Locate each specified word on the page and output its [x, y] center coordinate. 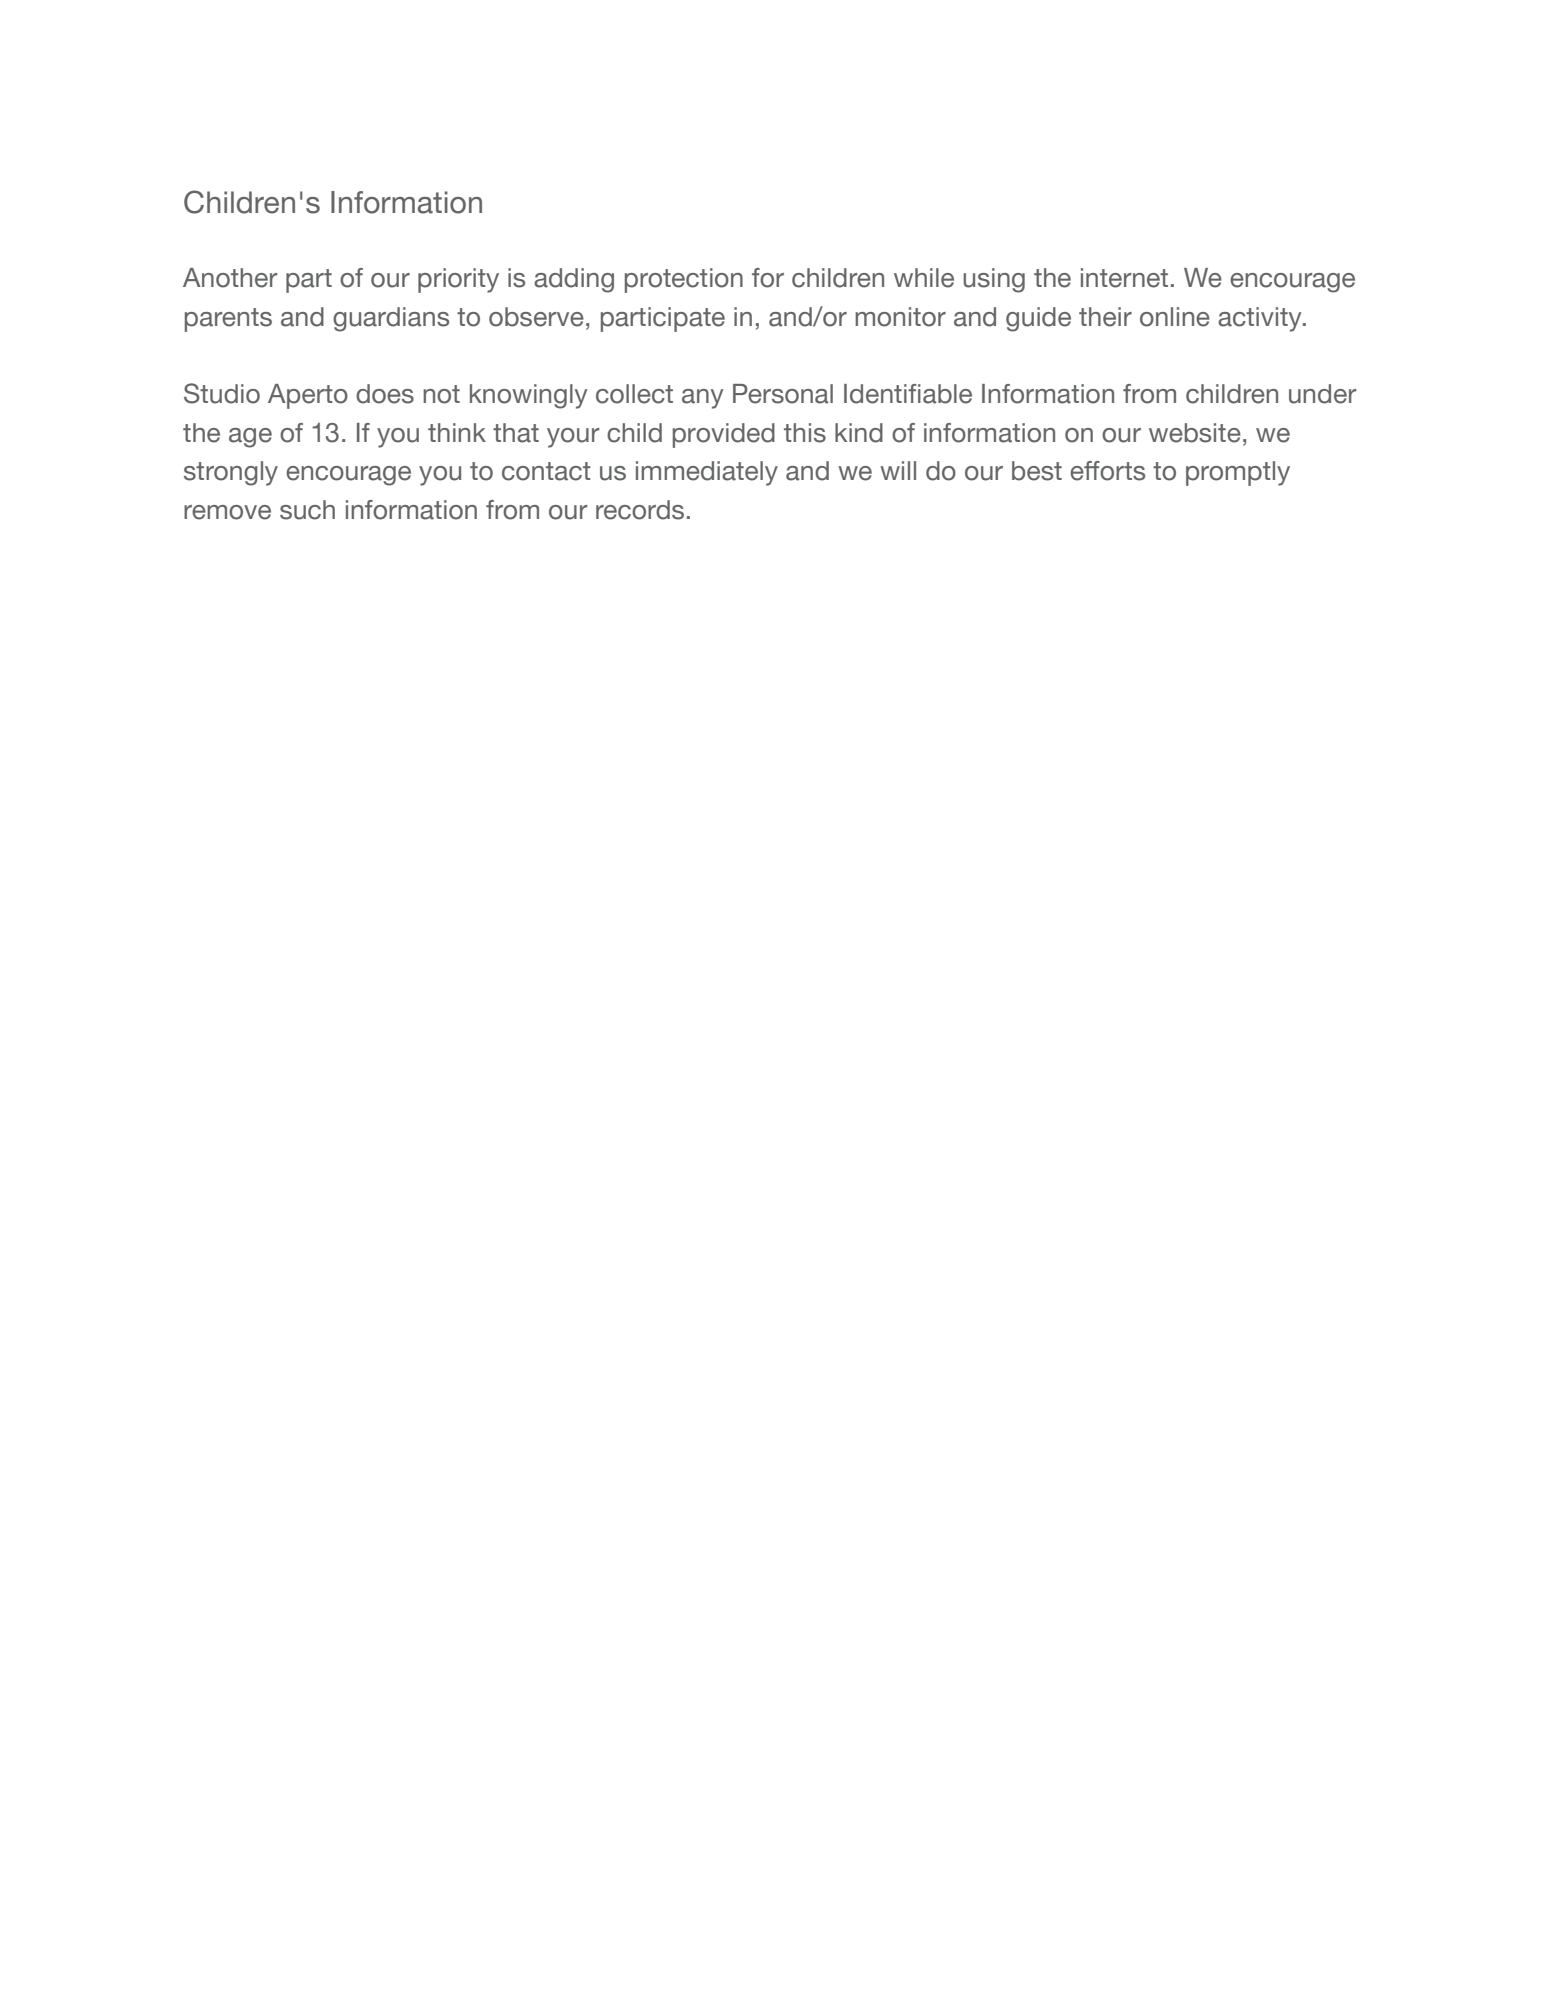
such [307, 510]
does [385, 394]
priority [458, 280]
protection [684, 280]
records [640, 510]
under [1322, 394]
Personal [783, 394]
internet [1124, 278]
